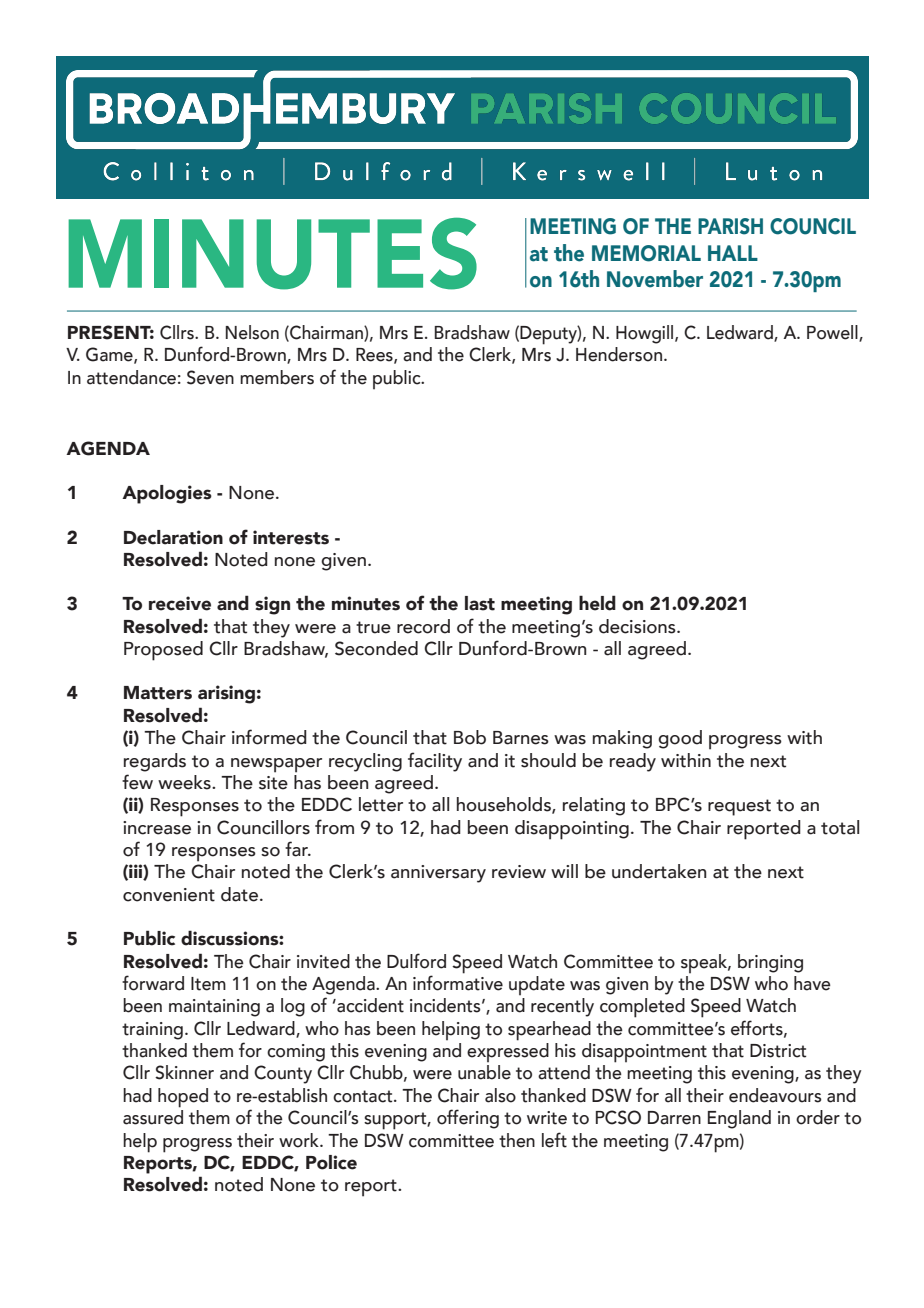  I want to click on HALL, so click(733, 253).
